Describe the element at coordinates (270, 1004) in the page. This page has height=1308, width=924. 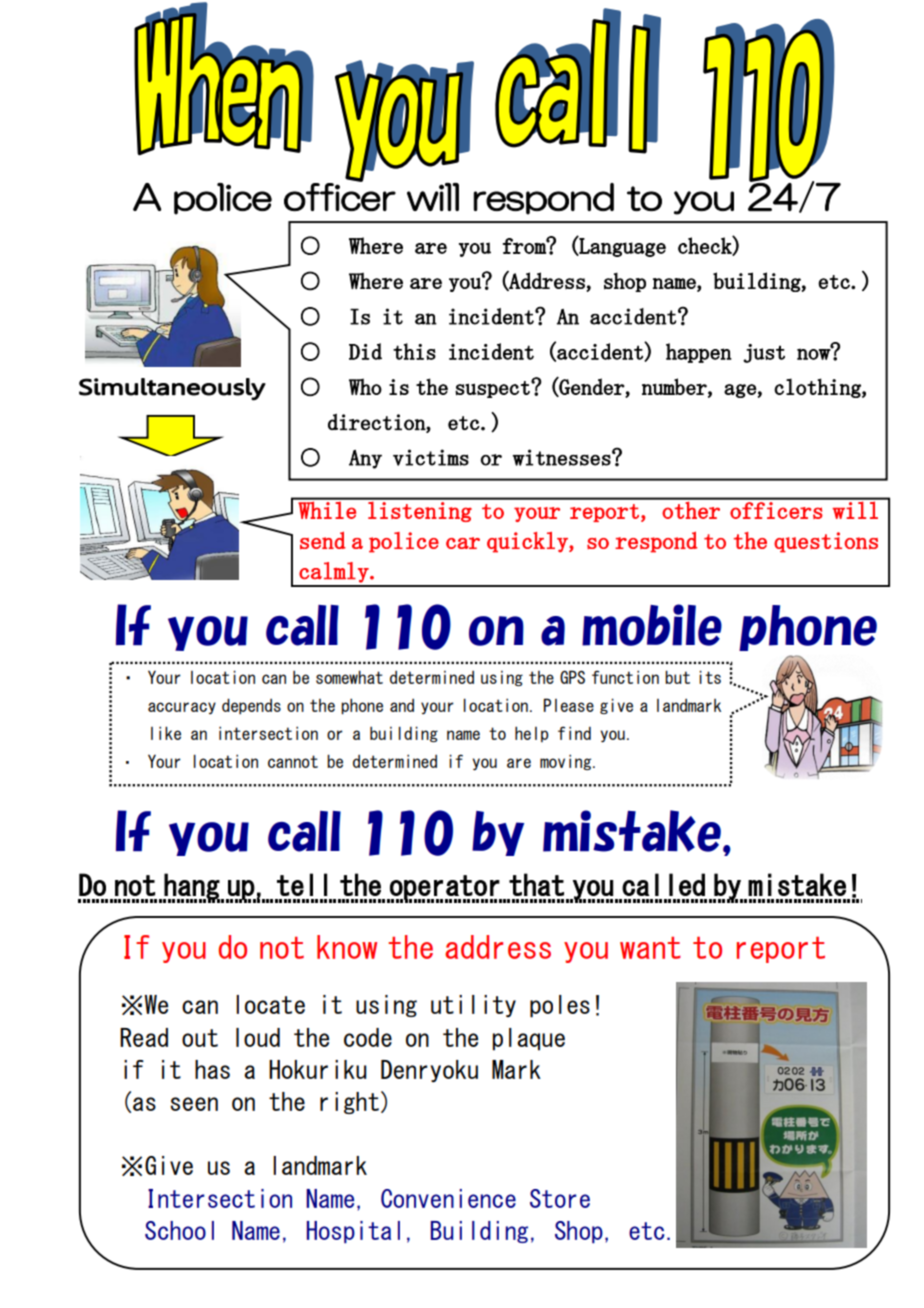
I see `locate` at that location.
